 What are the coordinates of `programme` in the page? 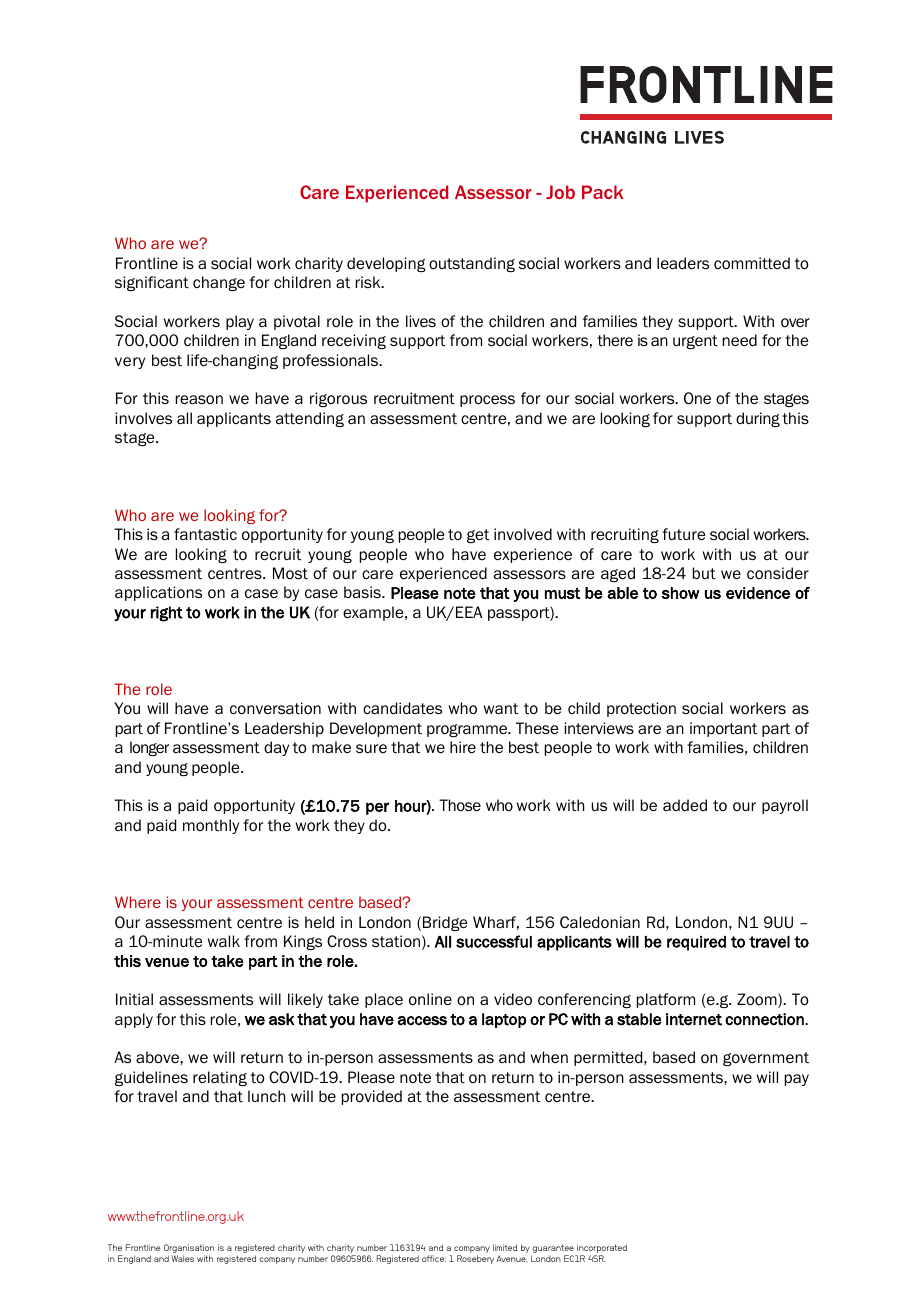 It's located at (468, 730).
